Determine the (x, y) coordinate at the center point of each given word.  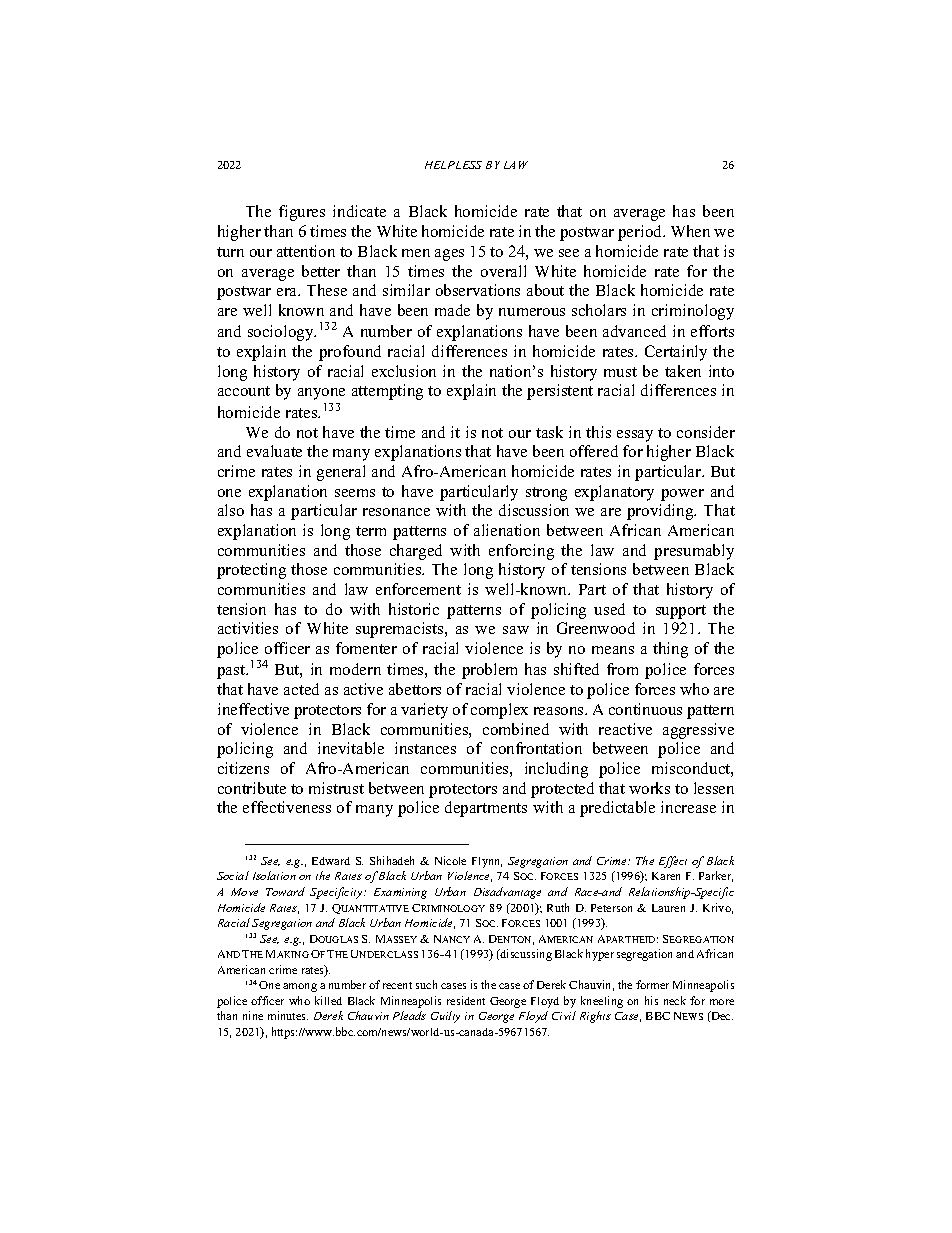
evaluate (274, 451)
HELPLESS (453, 165)
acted (301, 689)
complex (499, 711)
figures (302, 213)
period (641, 233)
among (300, 987)
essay (635, 436)
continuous (645, 709)
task (549, 432)
